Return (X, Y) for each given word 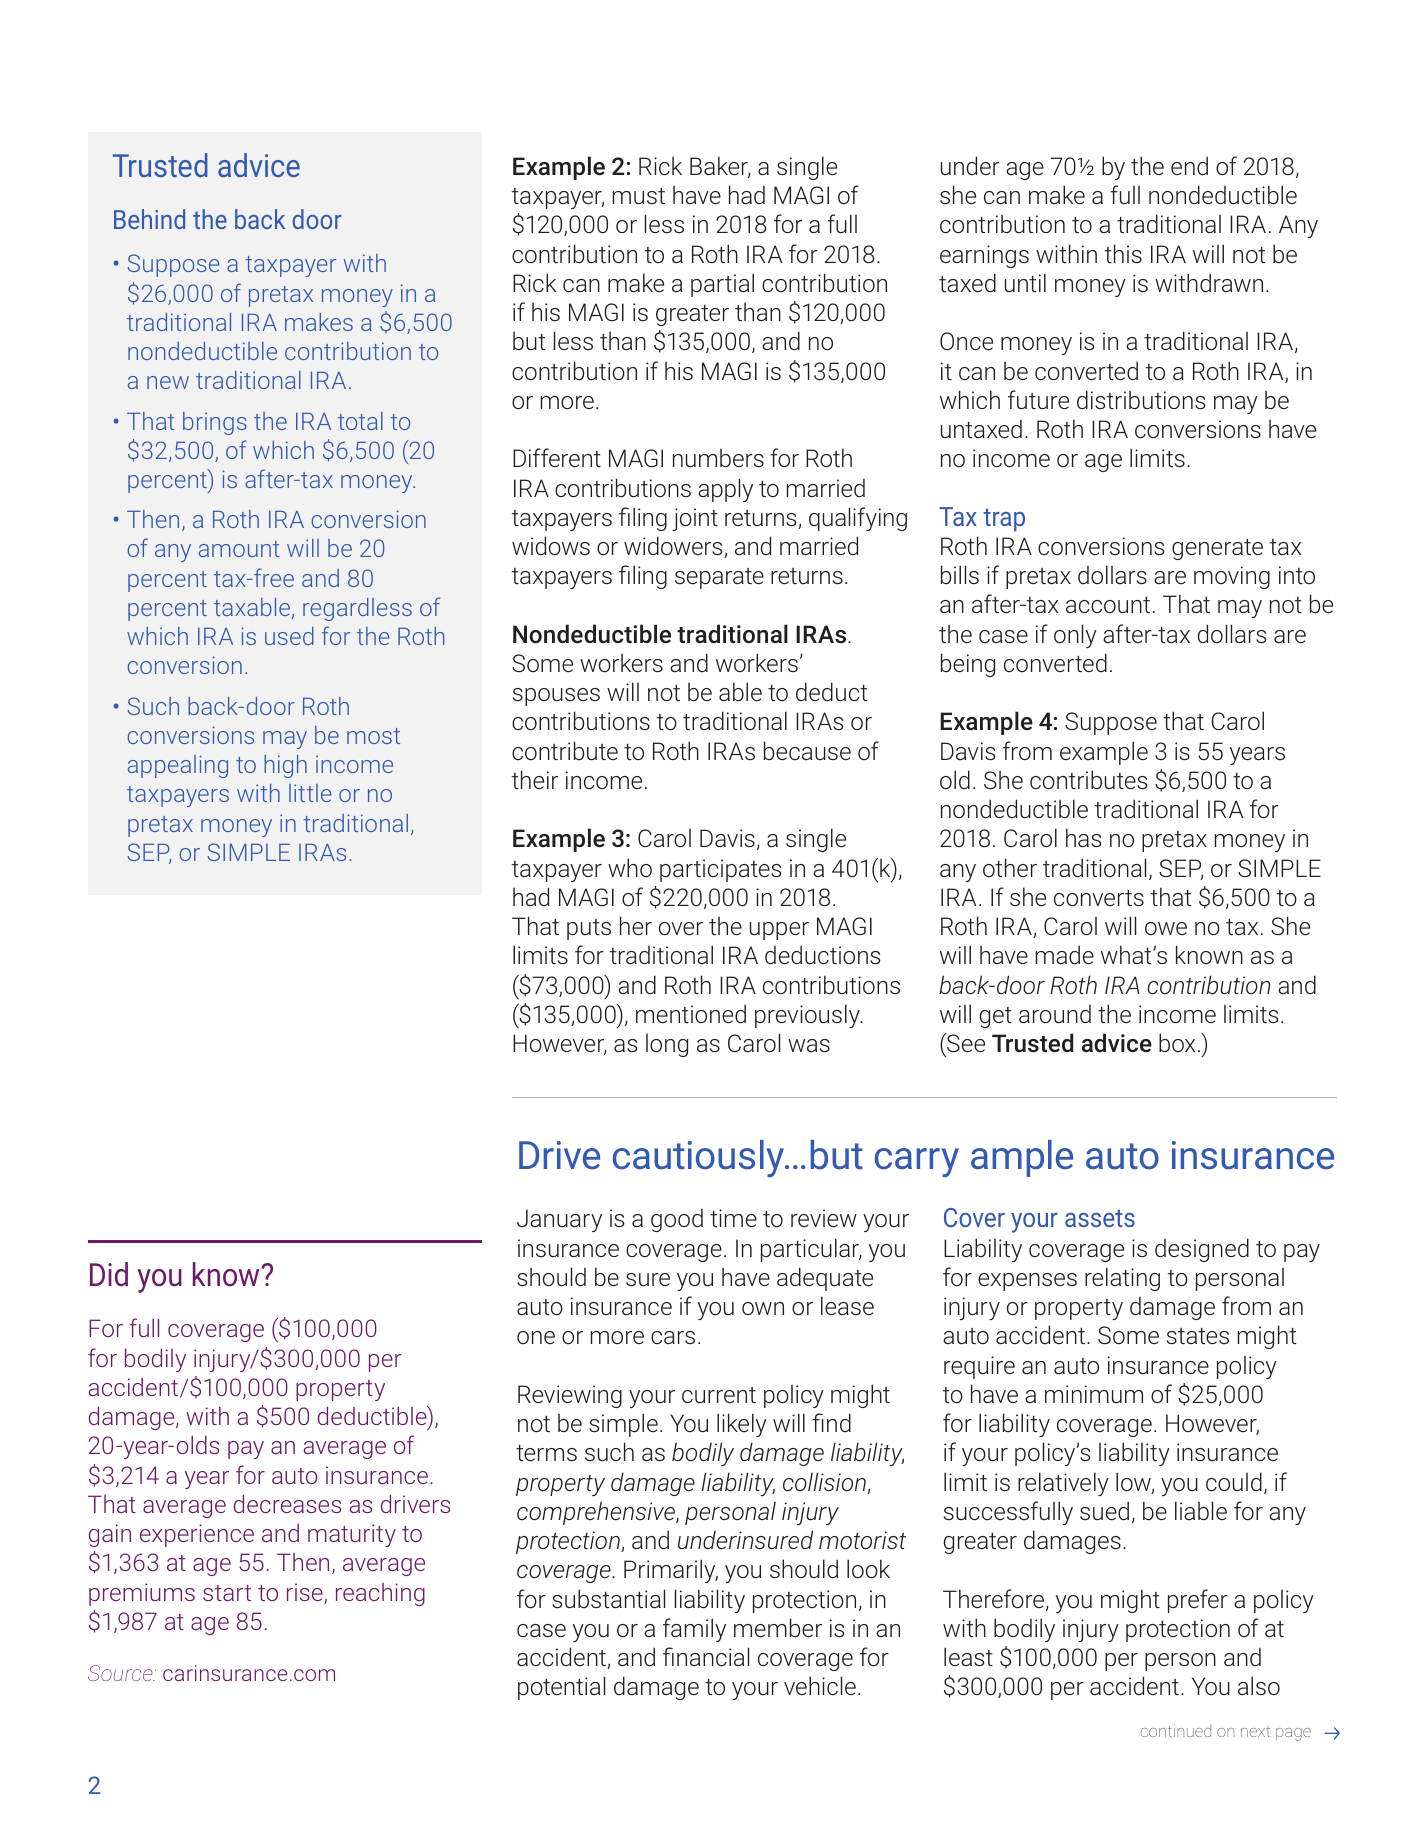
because (807, 750)
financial (706, 1656)
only (1075, 636)
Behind (149, 219)
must (639, 196)
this (1123, 253)
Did (109, 1274)
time (733, 1218)
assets (1100, 1218)
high (285, 766)
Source (121, 1673)
